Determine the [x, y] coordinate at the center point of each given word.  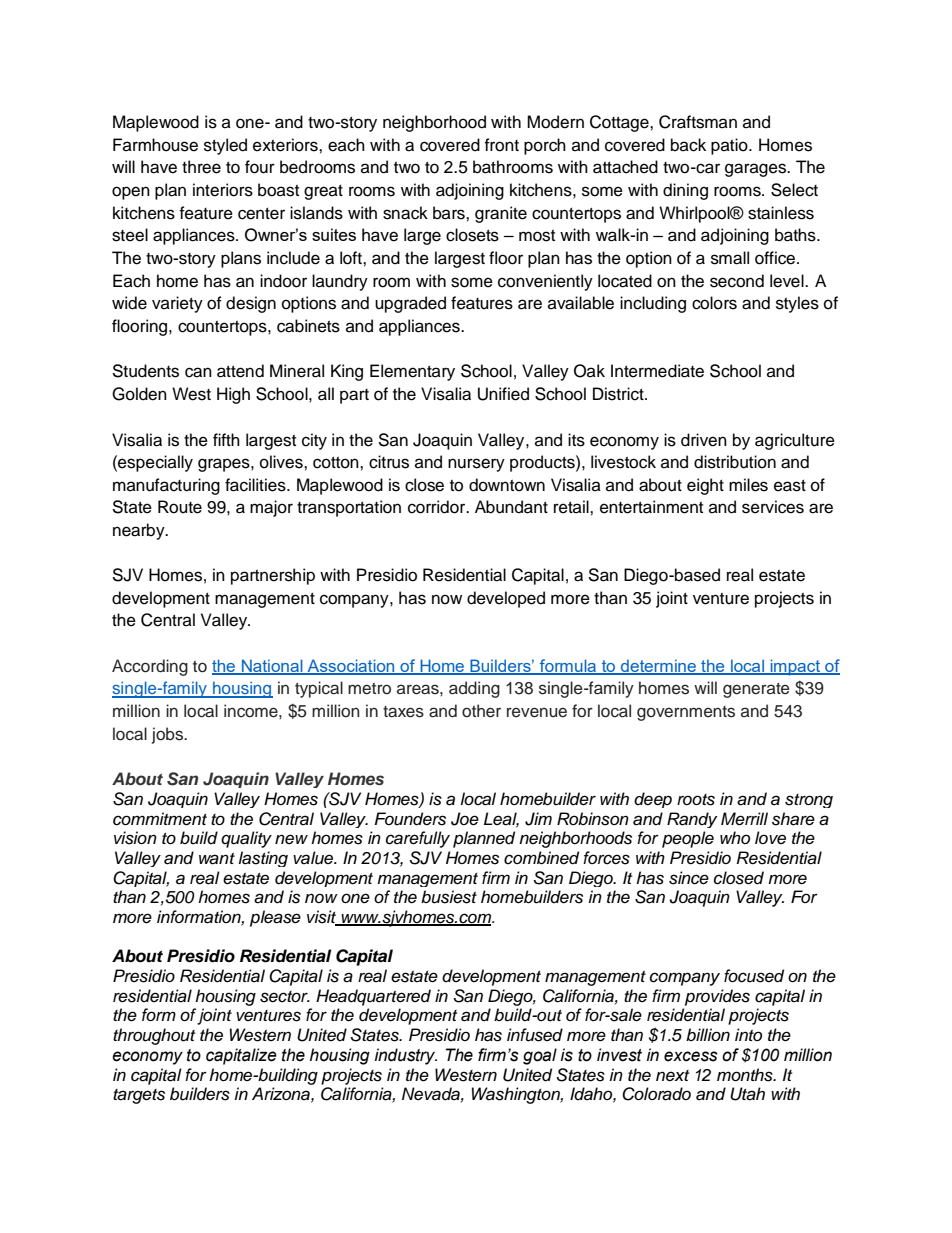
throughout [154, 1036]
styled [225, 146]
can [198, 372]
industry [406, 1056]
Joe [465, 819]
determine [658, 667]
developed [506, 599]
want [217, 859]
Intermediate [657, 371]
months [746, 1075]
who [735, 837]
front [501, 145]
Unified [503, 394]
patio [730, 146]
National [272, 667]
